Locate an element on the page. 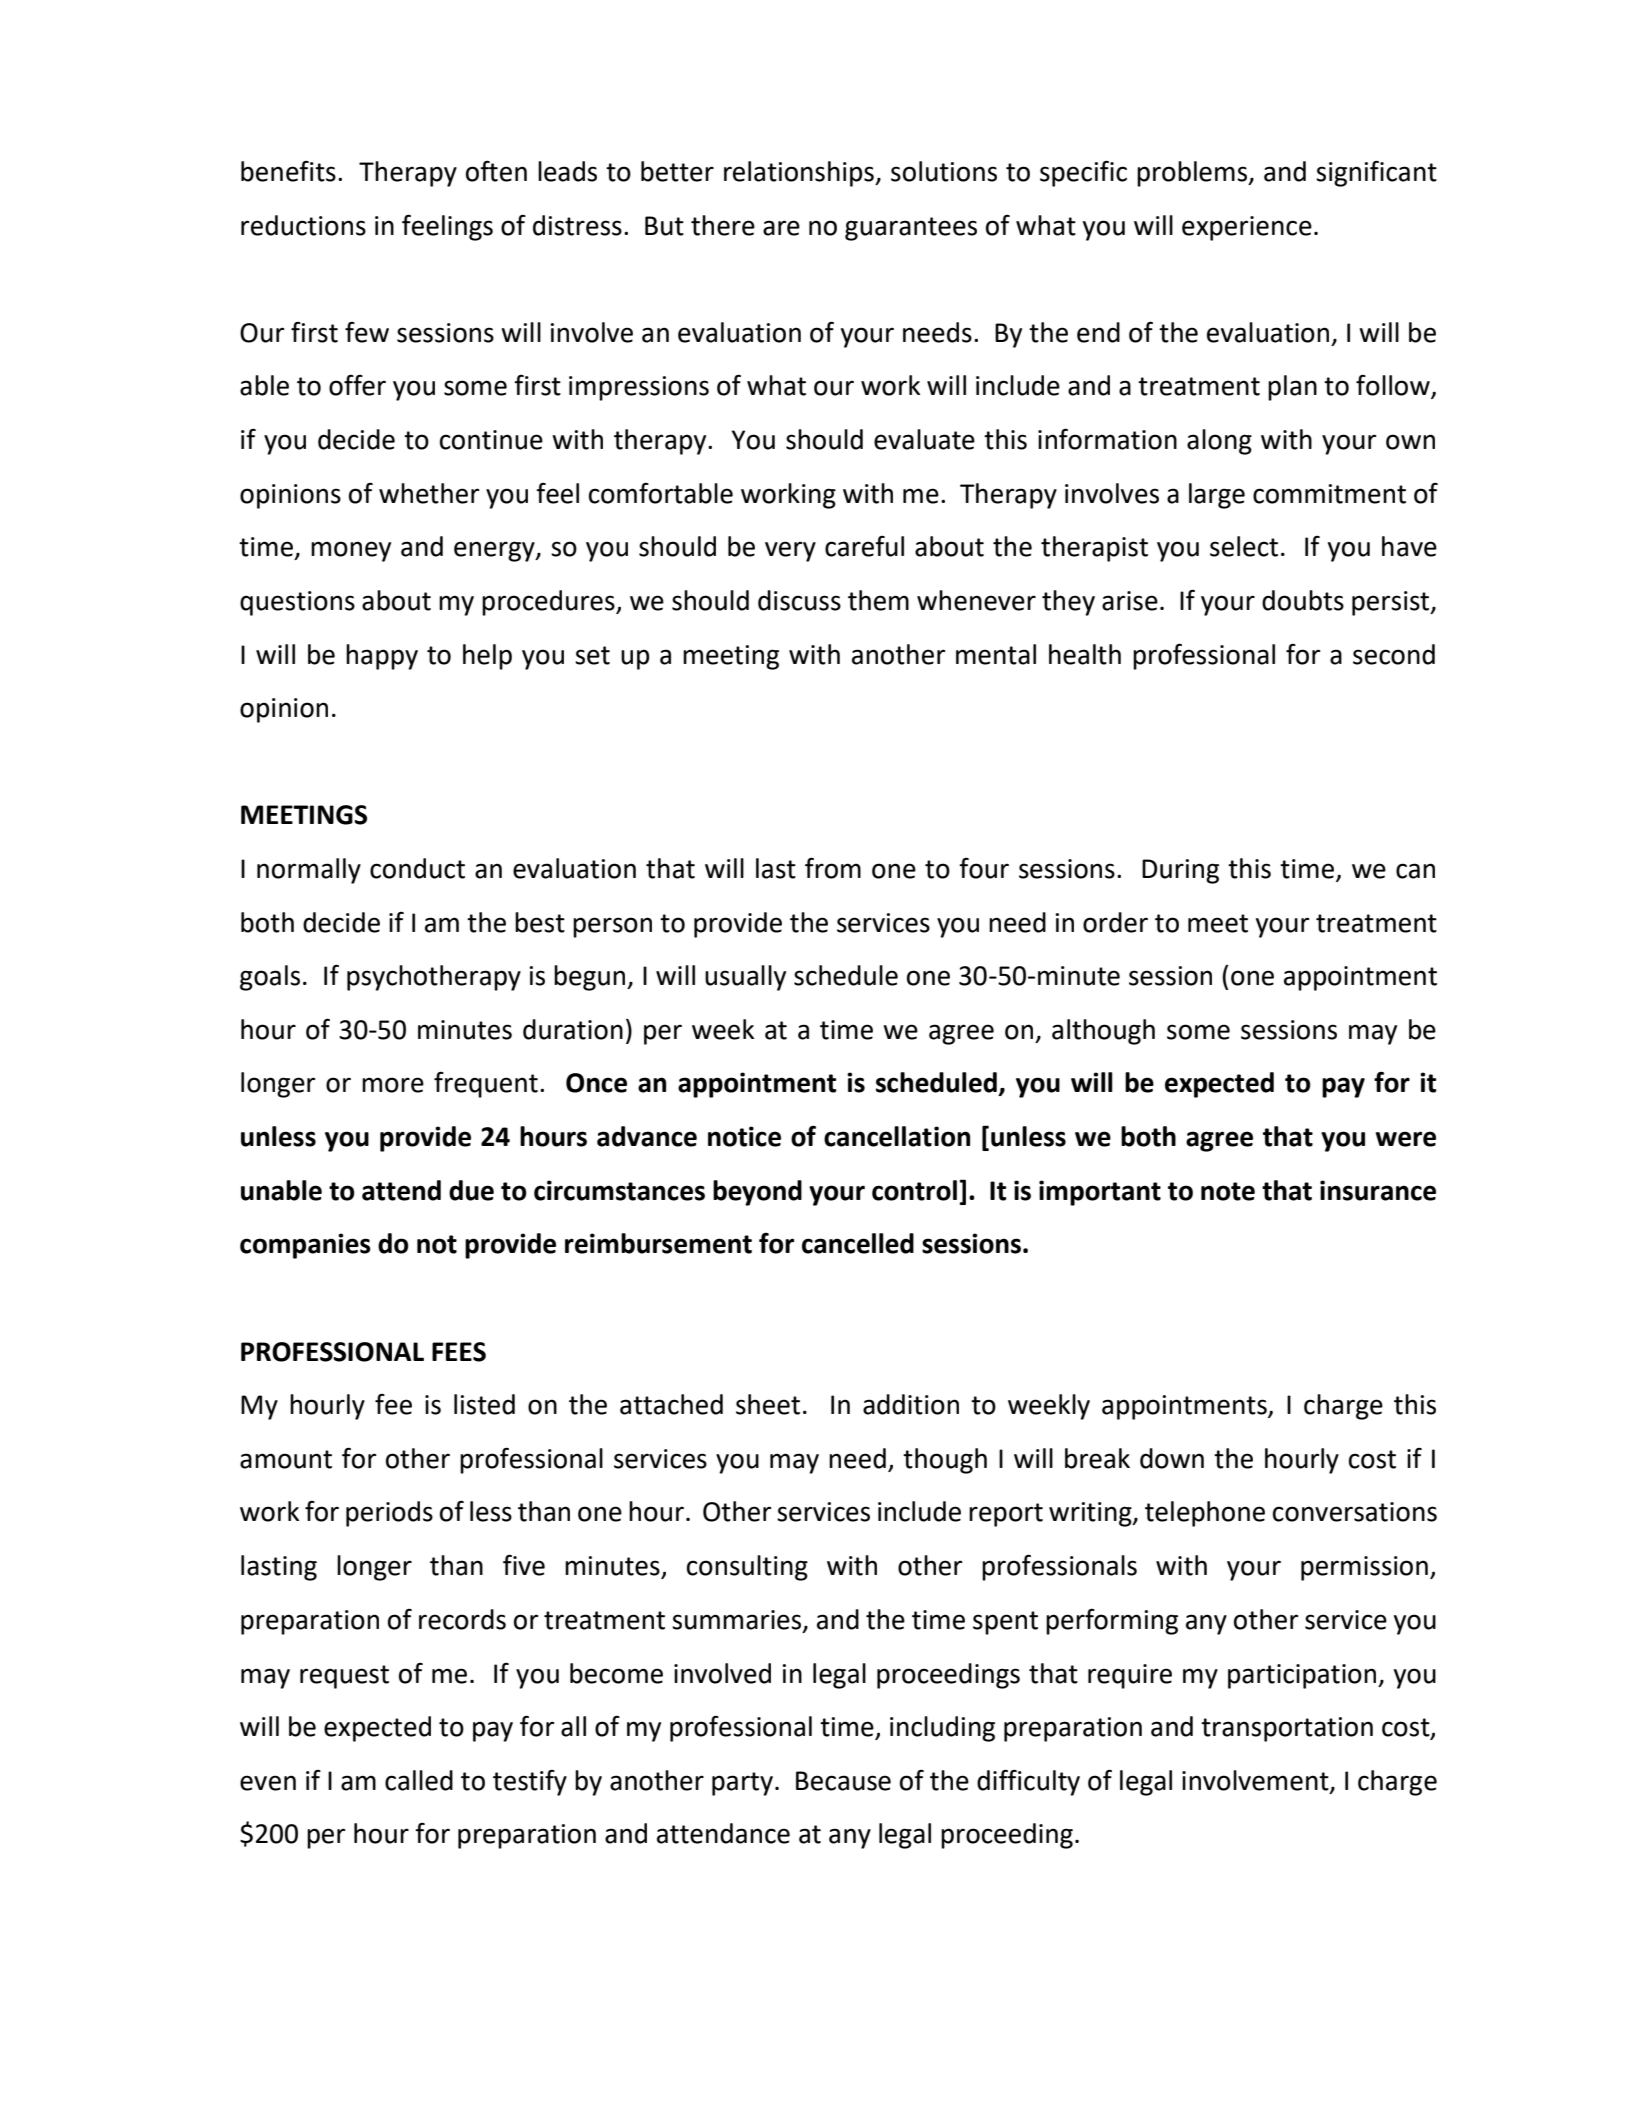  experience is located at coordinates (1247, 228).
